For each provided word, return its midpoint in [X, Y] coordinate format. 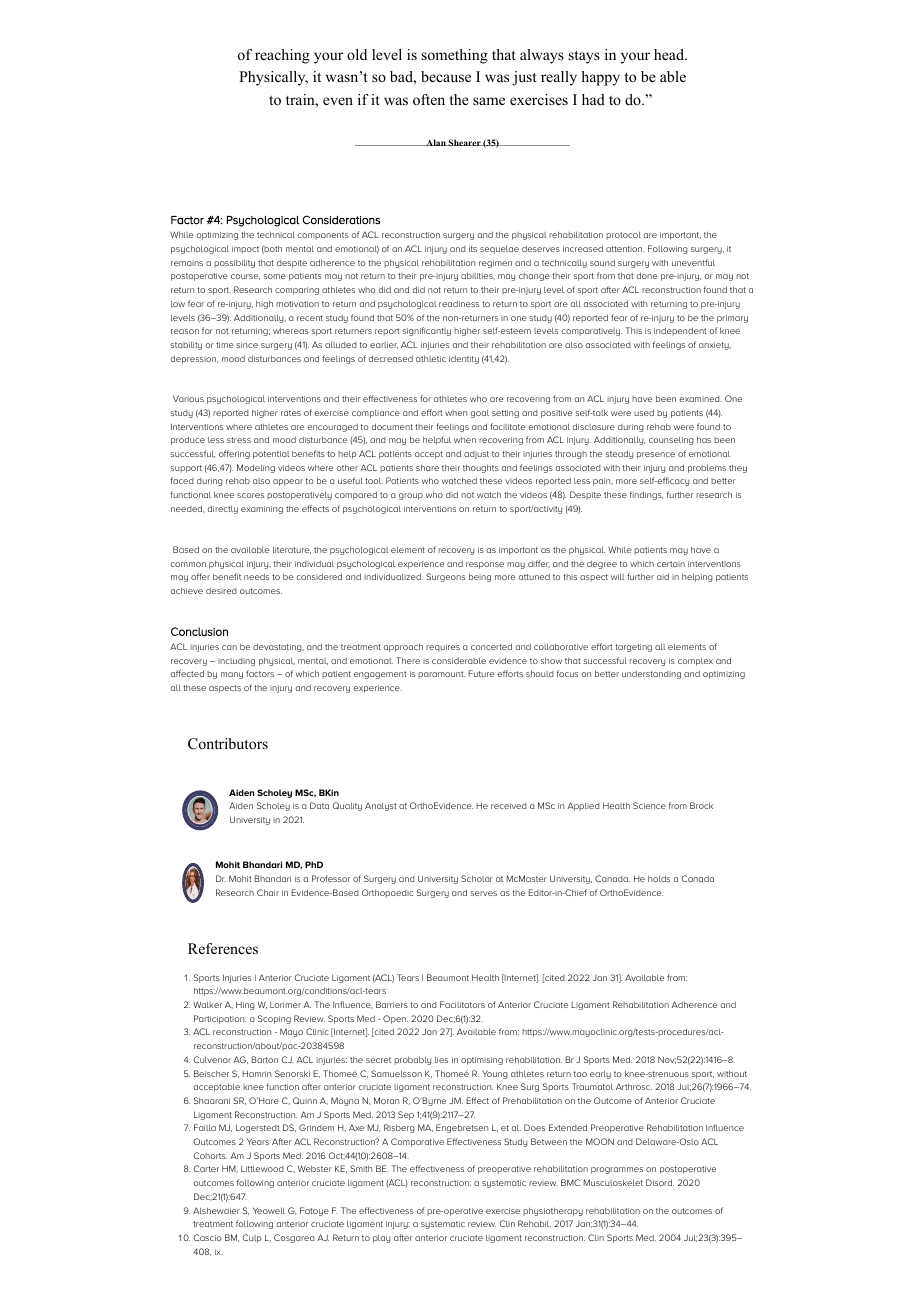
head [670, 54]
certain [671, 564]
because [446, 76]
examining [262, 510]
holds [659, 878]
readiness [459, 304]
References [223, 948]
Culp [252, 1238]
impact [245, 250]
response [485, 565]
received [509, 806]
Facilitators [462, 1004]
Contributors [228, 744]
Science [649, 805]
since [247, 345]
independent [680, 331]
